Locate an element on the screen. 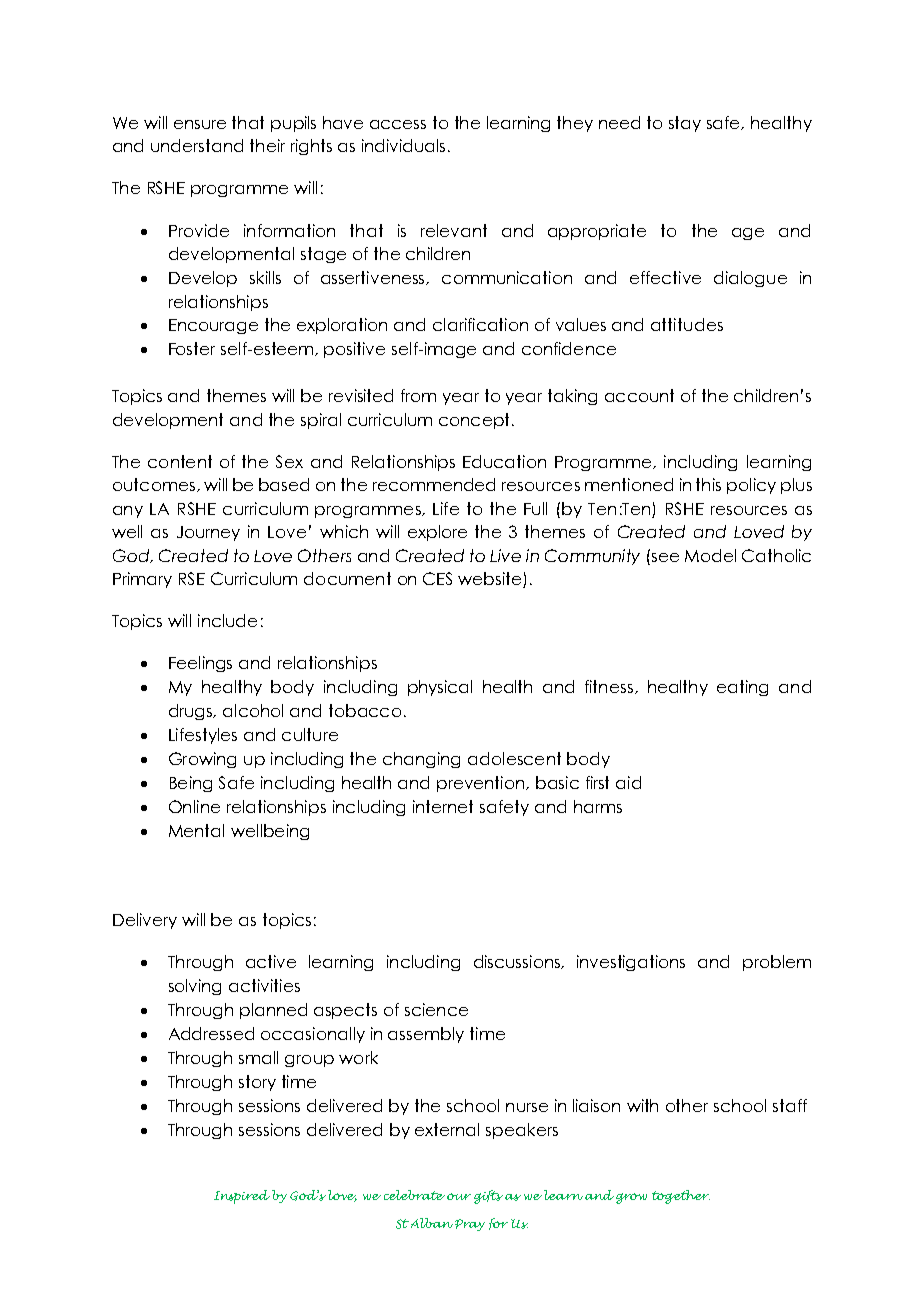 The image size is (924, 1308). story is located at coordinates (257, 1083).
